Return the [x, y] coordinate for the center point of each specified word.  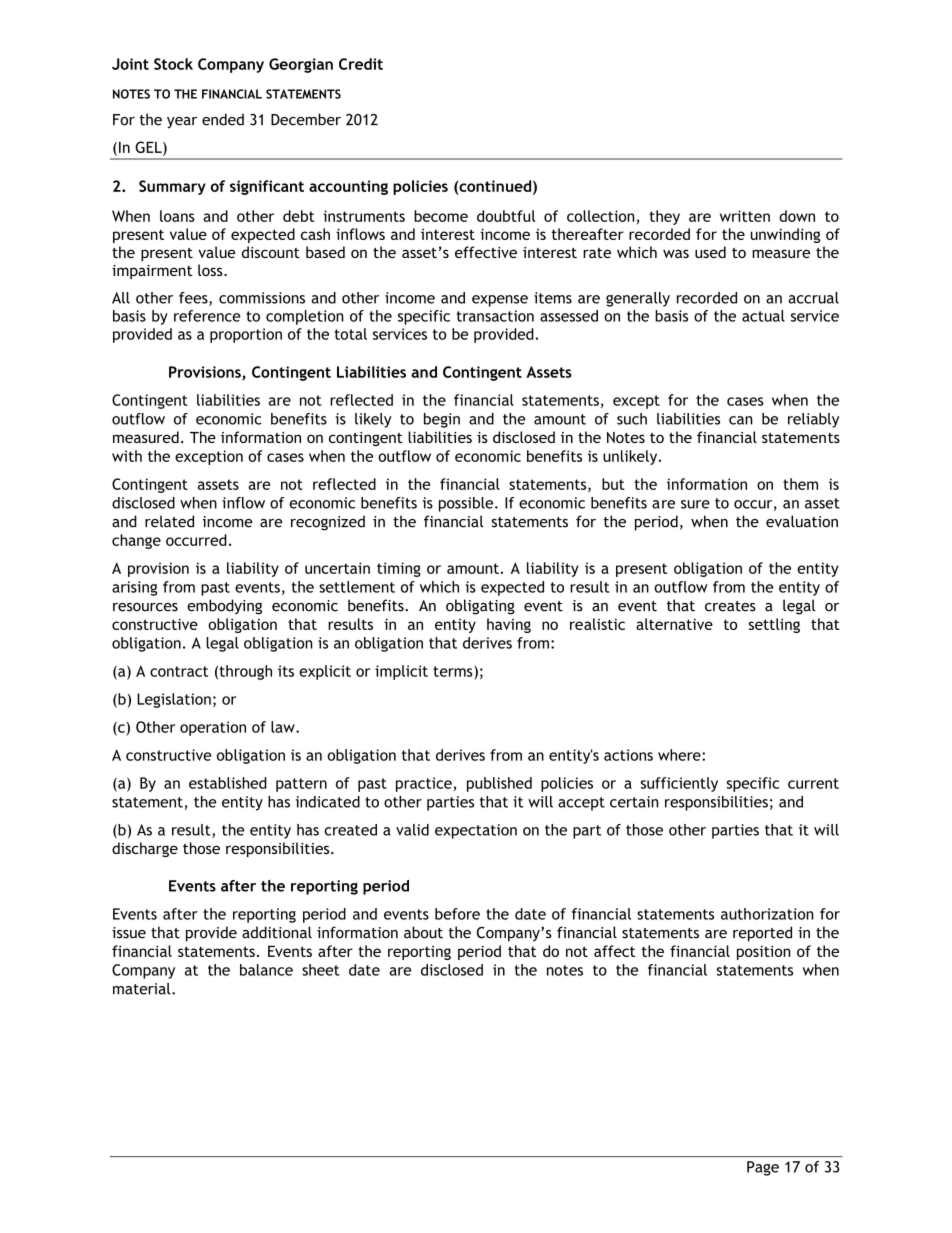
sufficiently [679, 784]
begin [442, 420]
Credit [361, 64]
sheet [321, 970]
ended [223, 119]
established [228, 783]
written [745, 216]
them [800, 484]
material [143, 989]
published [499, 784]
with [127, 456]
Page [763, 1168]
